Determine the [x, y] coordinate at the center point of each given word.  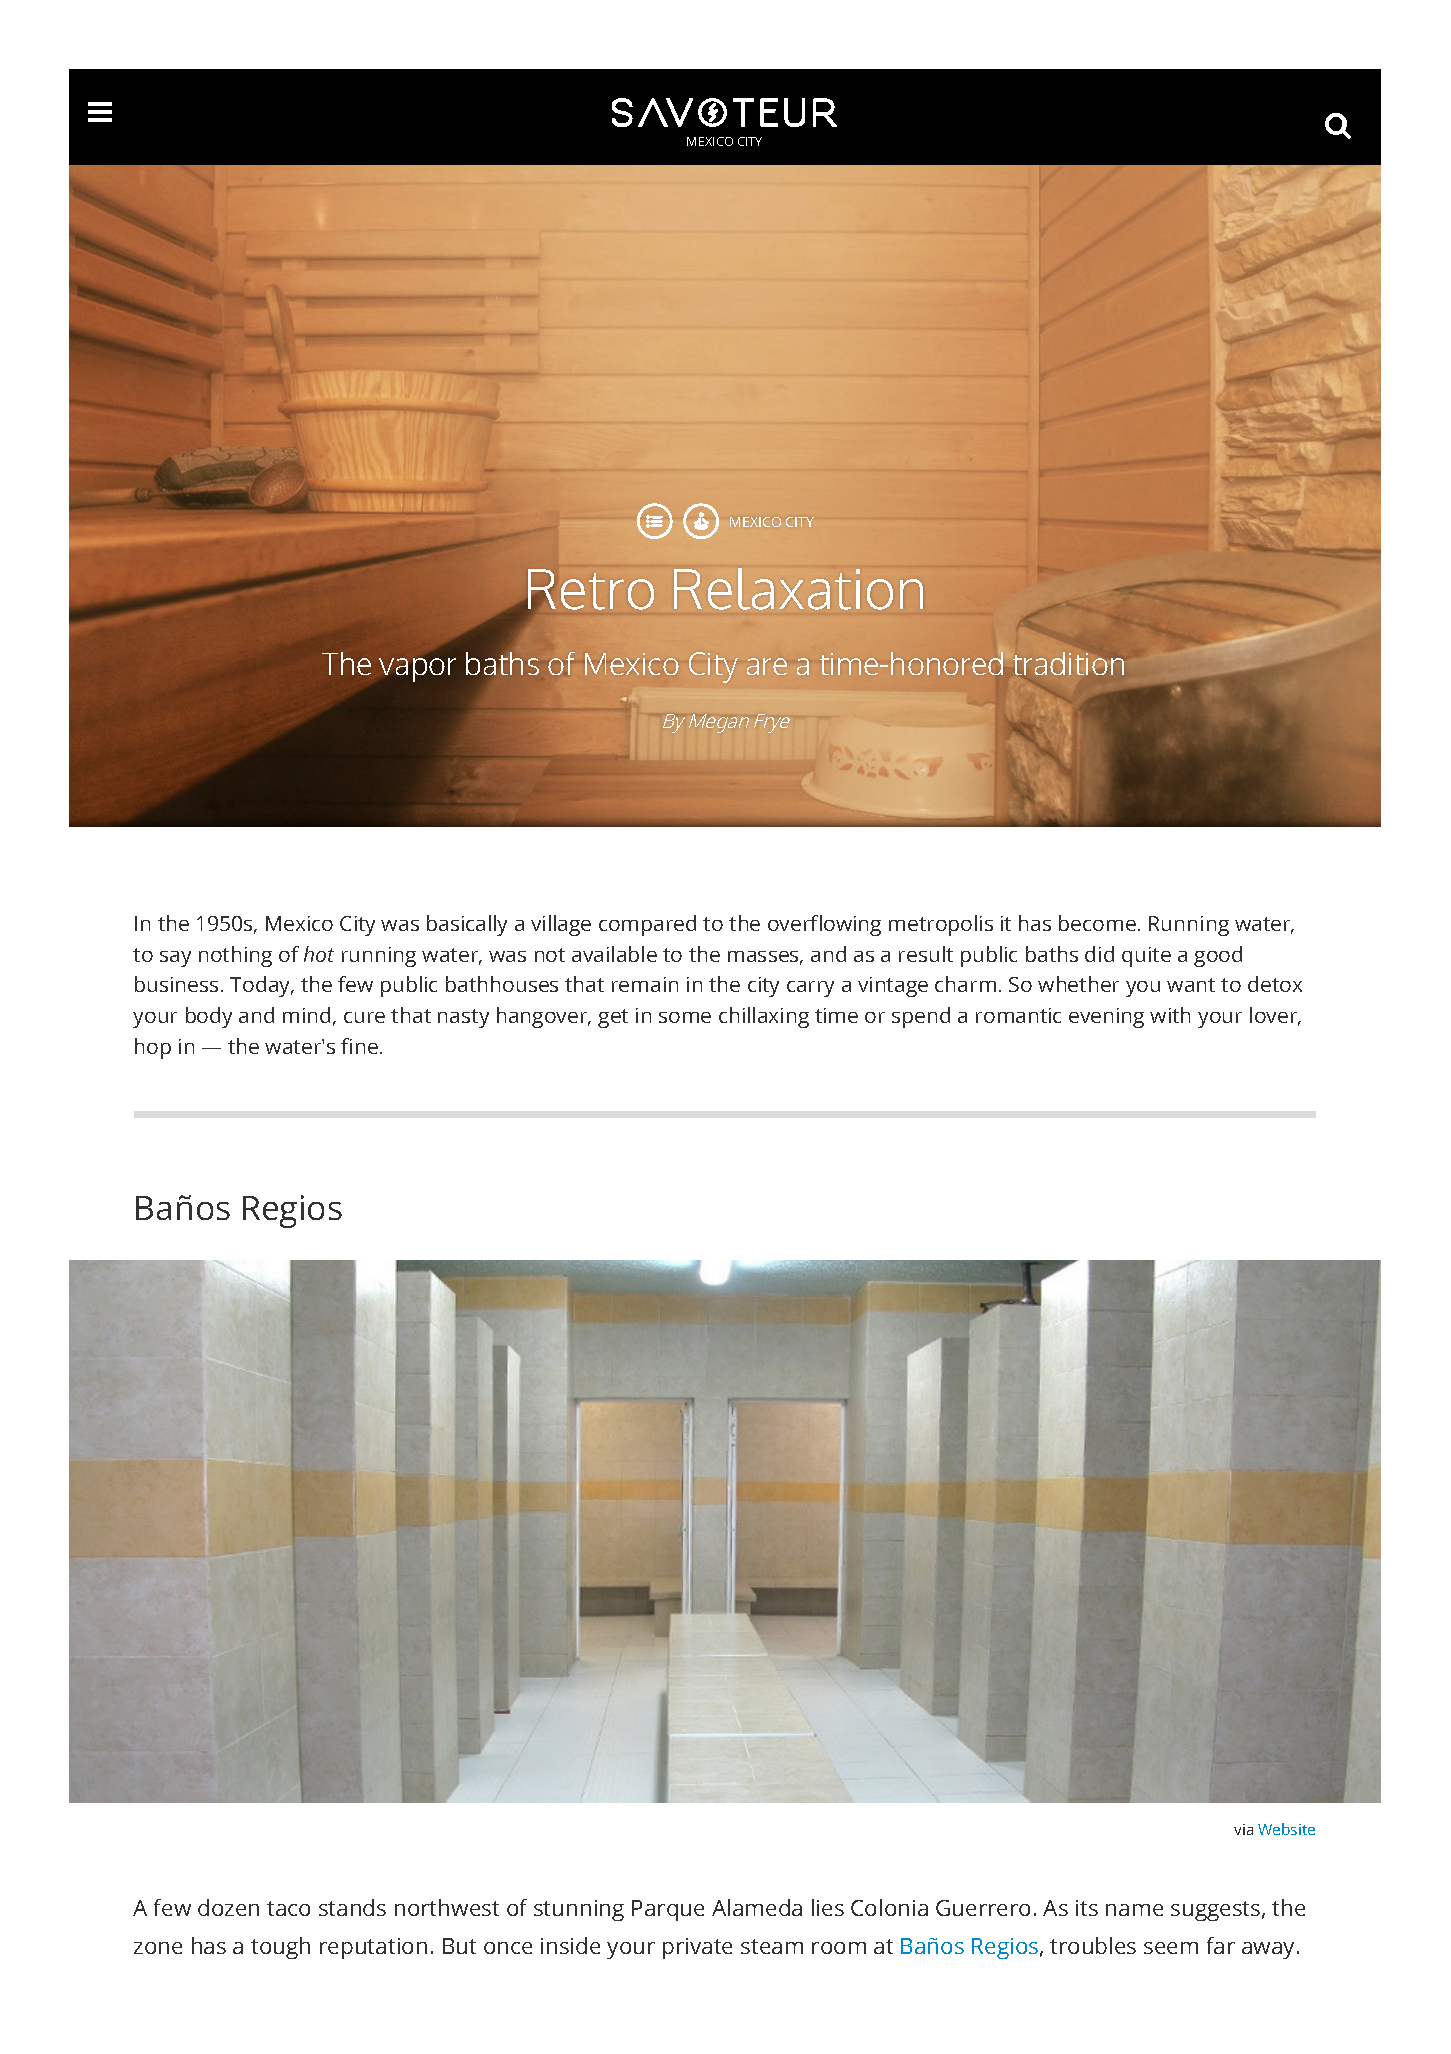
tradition [1068, 663]
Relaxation [798, 589]
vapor [417, 670]
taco [288, 1908]
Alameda [757, 1907]
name [1134, 1910]
